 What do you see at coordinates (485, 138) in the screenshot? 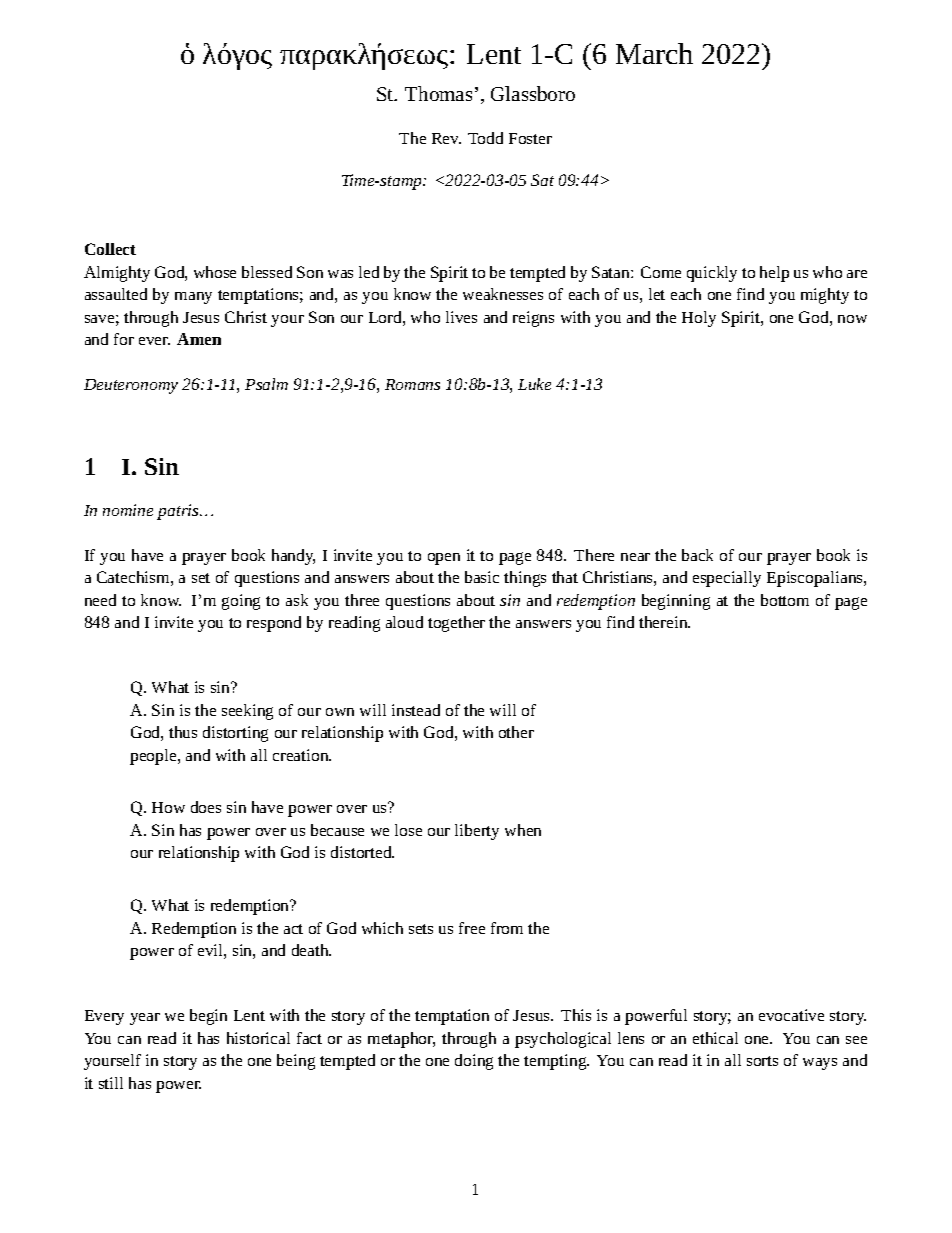
I see `Todd` at bounding box center [485, 138].
